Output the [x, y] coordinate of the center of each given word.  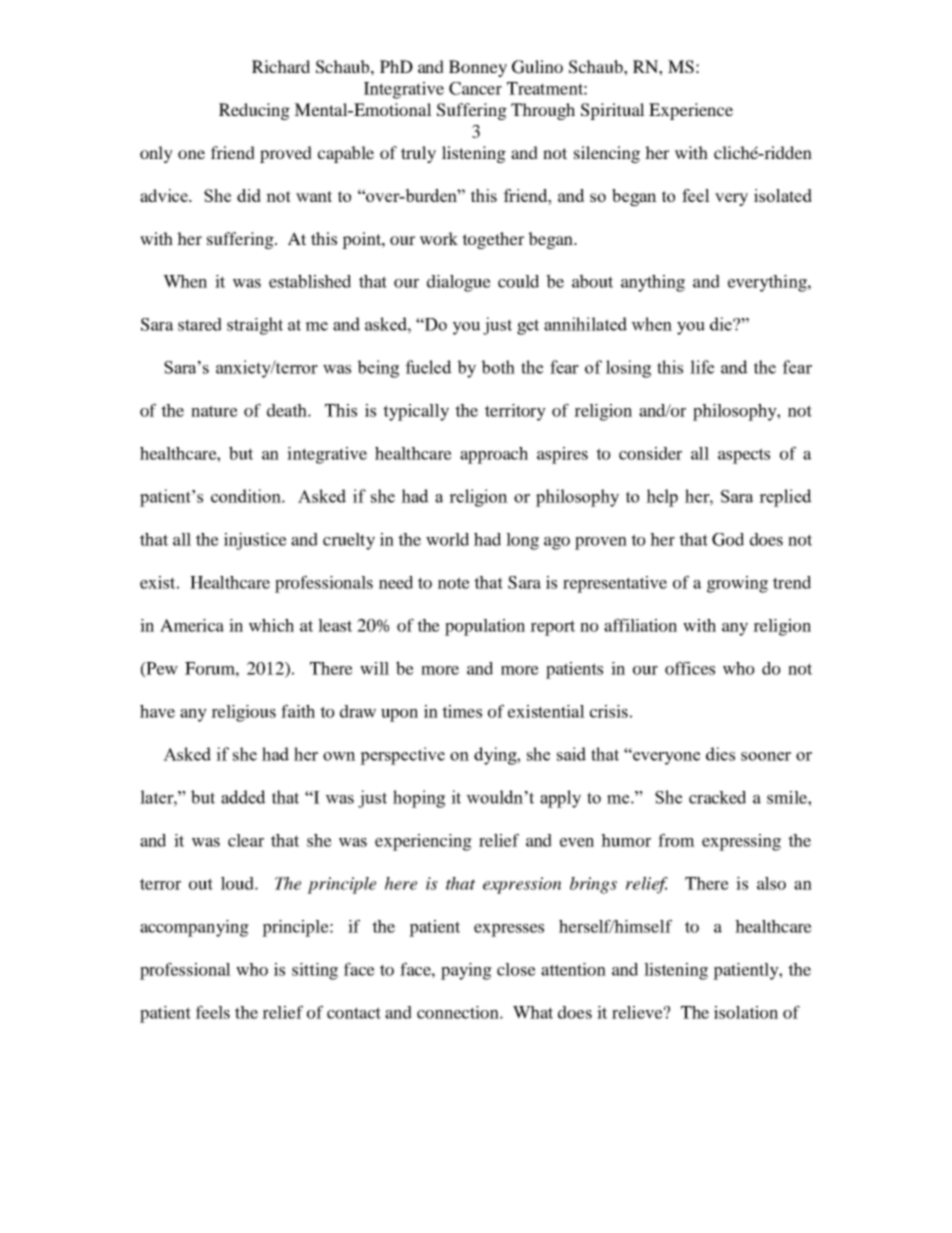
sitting [315, 971]
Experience [691, 111]
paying [466, 971]
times [462, 711]
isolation [746, 1012]
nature [214, 411]
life [702, 367]
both [498, 367]
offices [690, 668]
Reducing [254, 111]
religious [243, 713]
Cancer [475, 88]
